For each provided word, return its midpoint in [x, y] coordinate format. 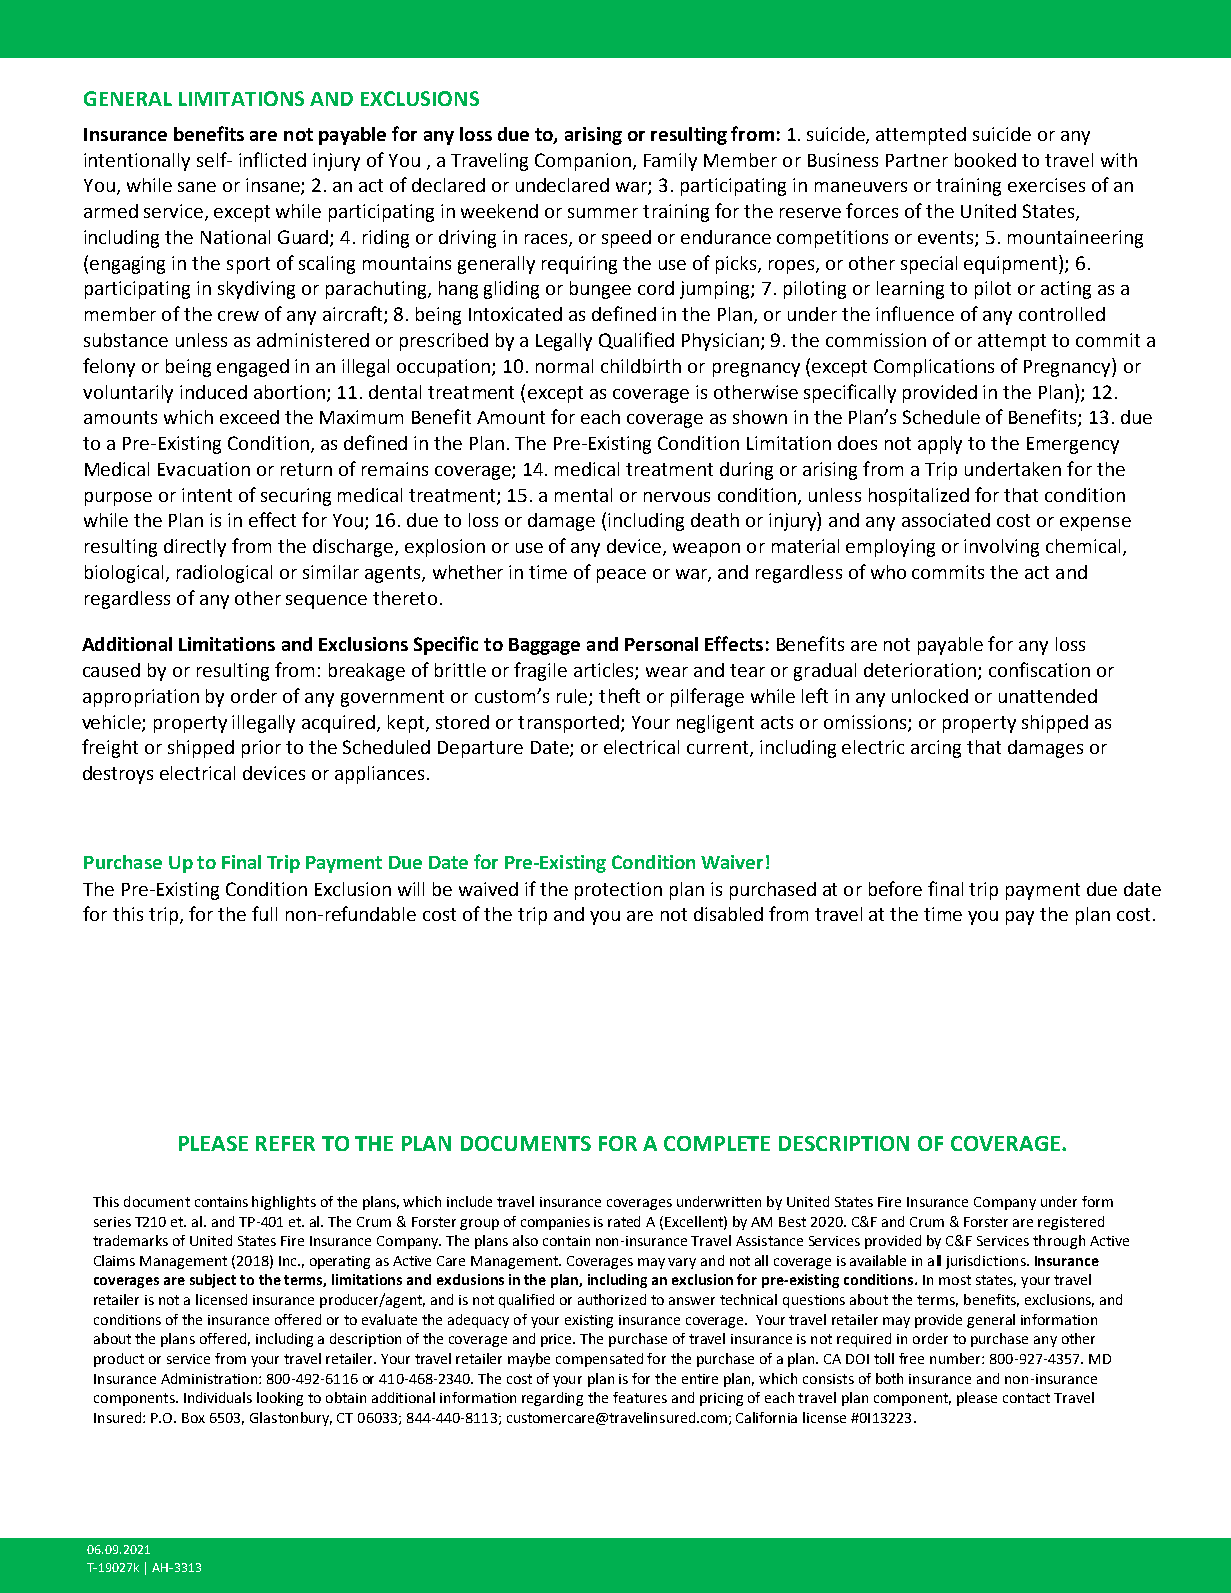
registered [1071, 1223]
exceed [249, 417]
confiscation [1039, 669]
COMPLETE [717, 1143]
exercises [1046, 185]
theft [619, 695]
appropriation [141, 698]
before [895, 888]
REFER [285, 1143]
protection [618, 891]
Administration [209, 1378]
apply [940, 445]
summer [603, 213]
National [235, 237]
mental [583, 495]
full [264, 913]
